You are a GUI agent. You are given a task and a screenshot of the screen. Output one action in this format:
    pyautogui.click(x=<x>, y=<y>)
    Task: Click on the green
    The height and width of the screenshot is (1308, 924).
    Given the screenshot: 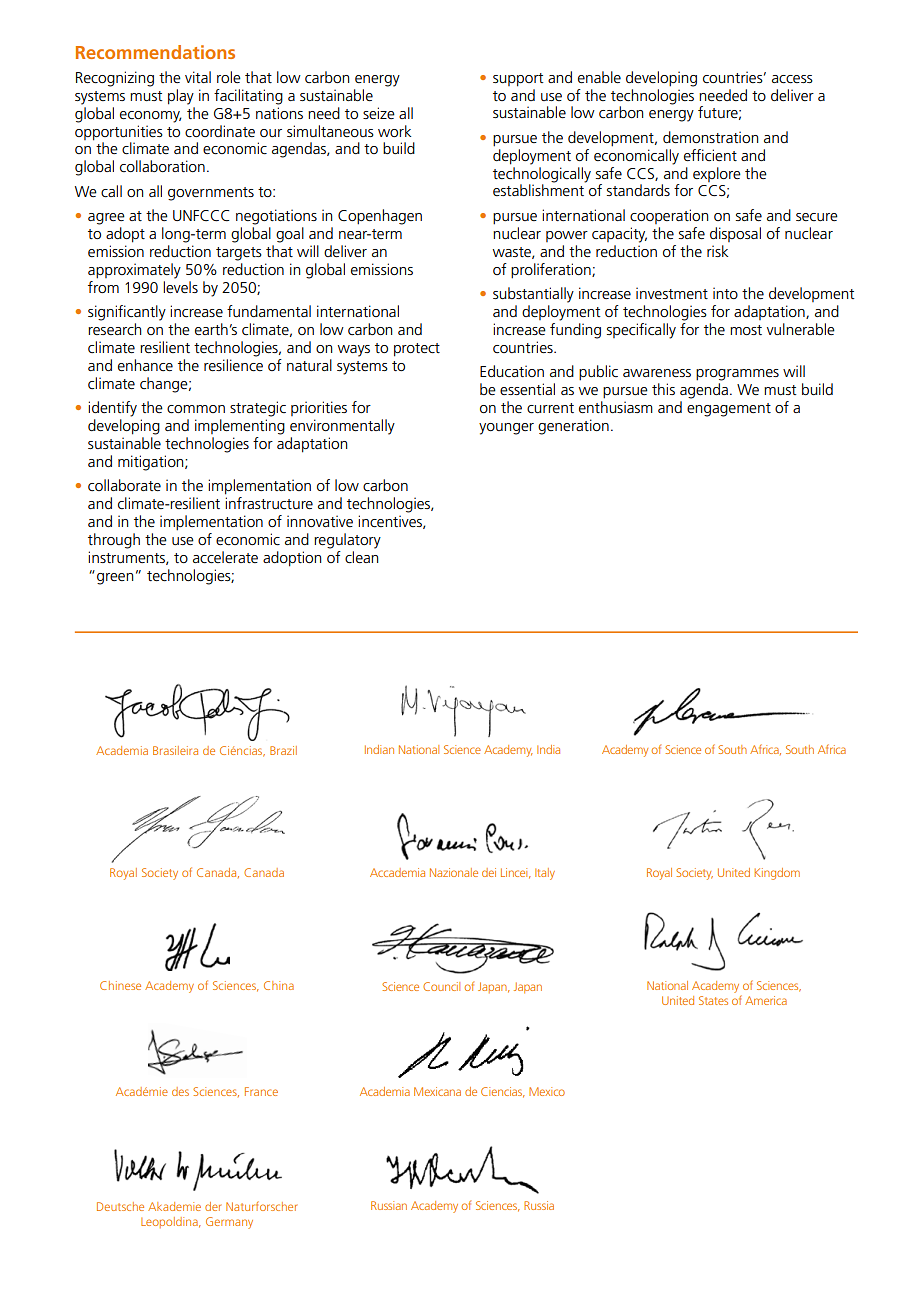 What is the action you would take?
    pyautogui.click(x=115, y=579)
